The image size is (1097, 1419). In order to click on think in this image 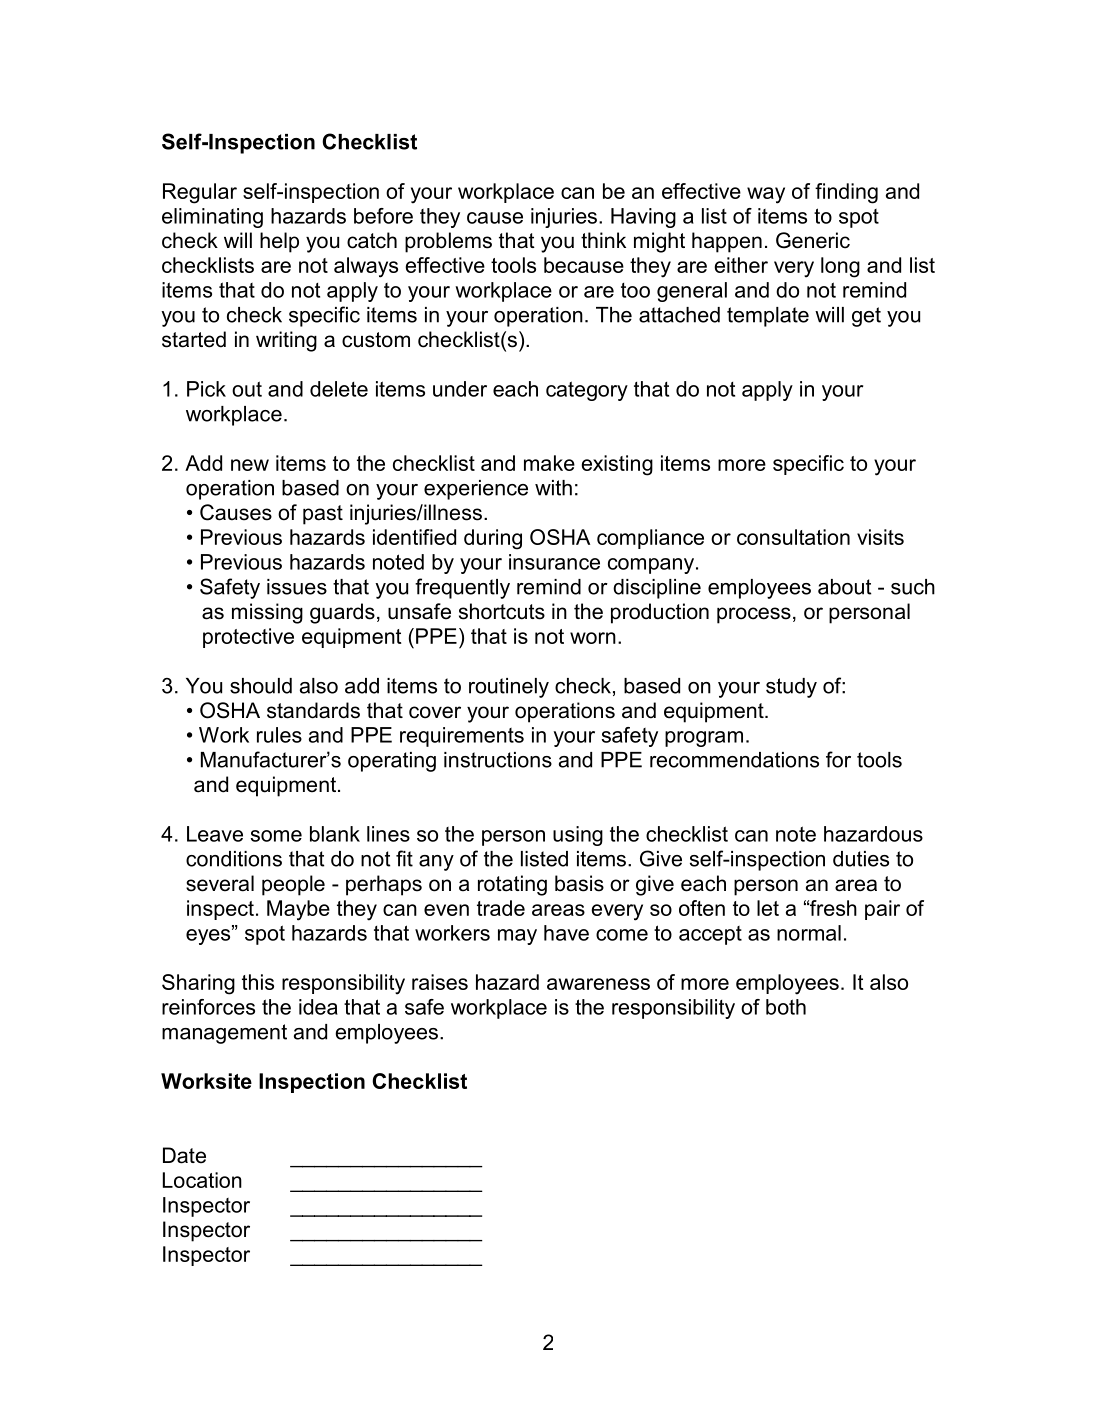, I will do `click(603, 240)`.
